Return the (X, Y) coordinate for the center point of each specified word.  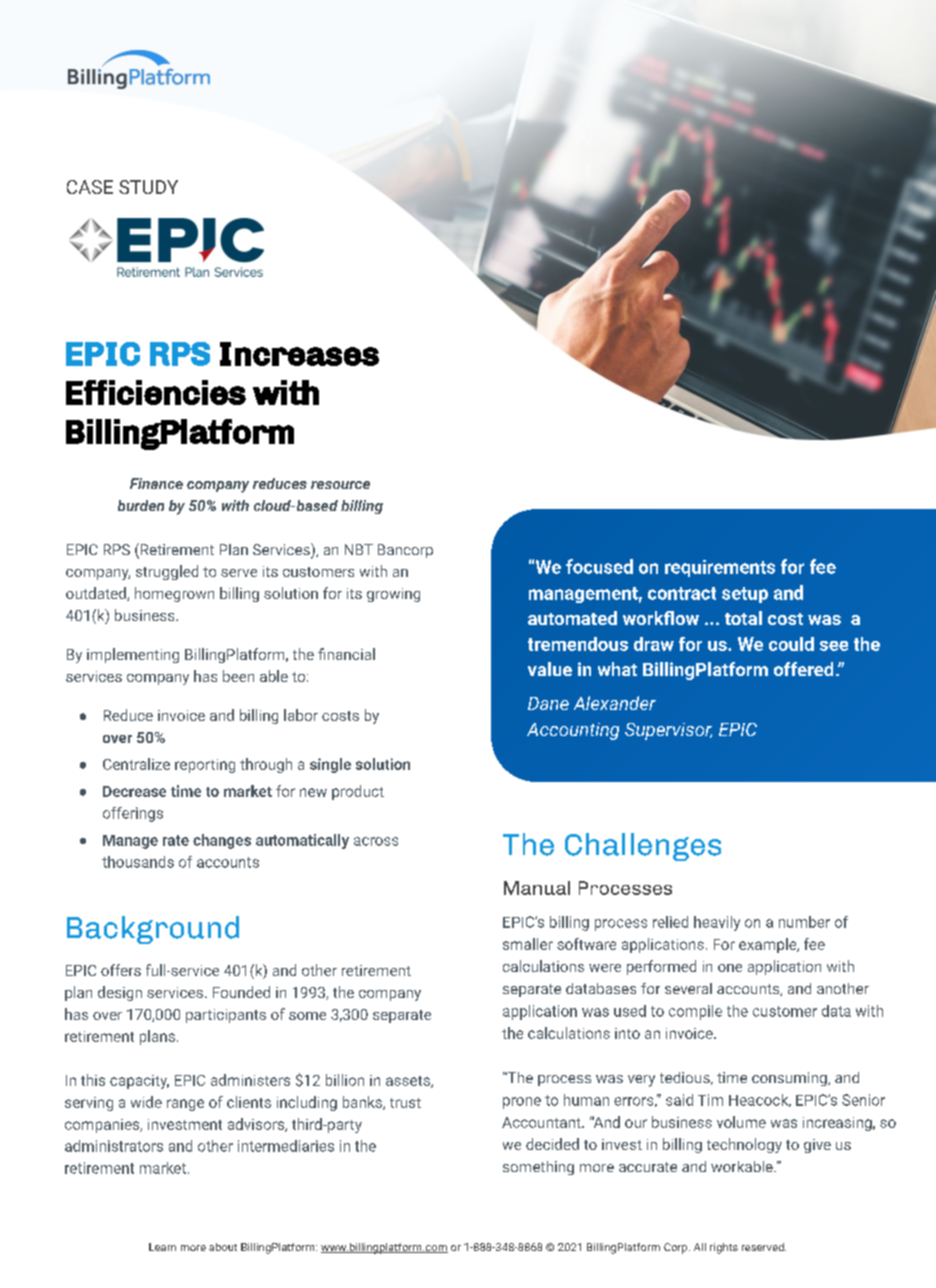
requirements (720, 568)
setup (745, 595)
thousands (138, 862)
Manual (537, 888)
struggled (167, 572)
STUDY (148, 187)
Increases (299, 354)
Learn (162, 1247)
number (804, 922)
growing (393, 595)
